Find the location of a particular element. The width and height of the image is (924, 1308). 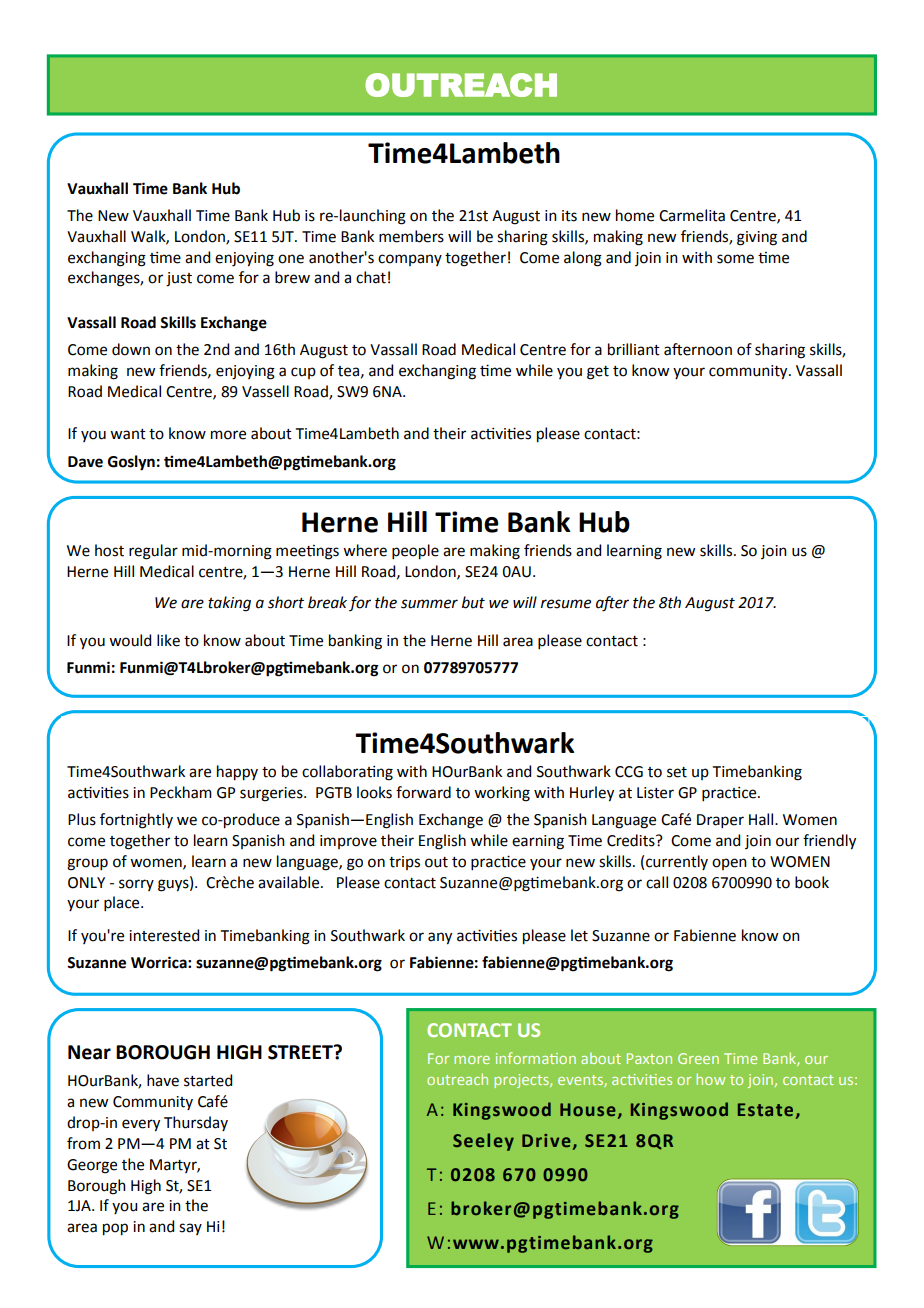

interested is located at coordinates (164, 935).
